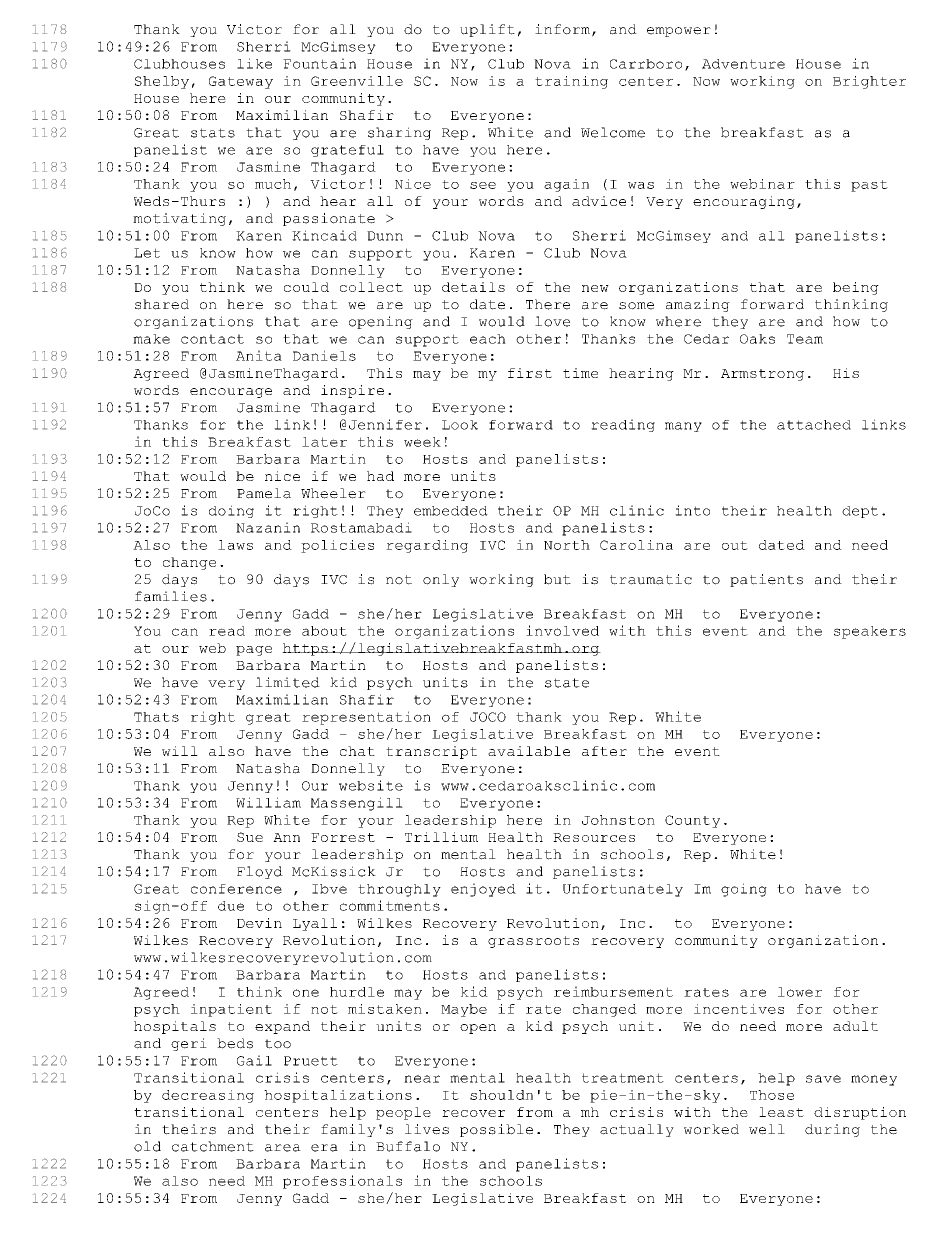 The height and width of the screenshot is (1233, 952). What do you see at coordinates (254, 63) in the screenshot?
I see `like` at bounding box center [254, 63].
